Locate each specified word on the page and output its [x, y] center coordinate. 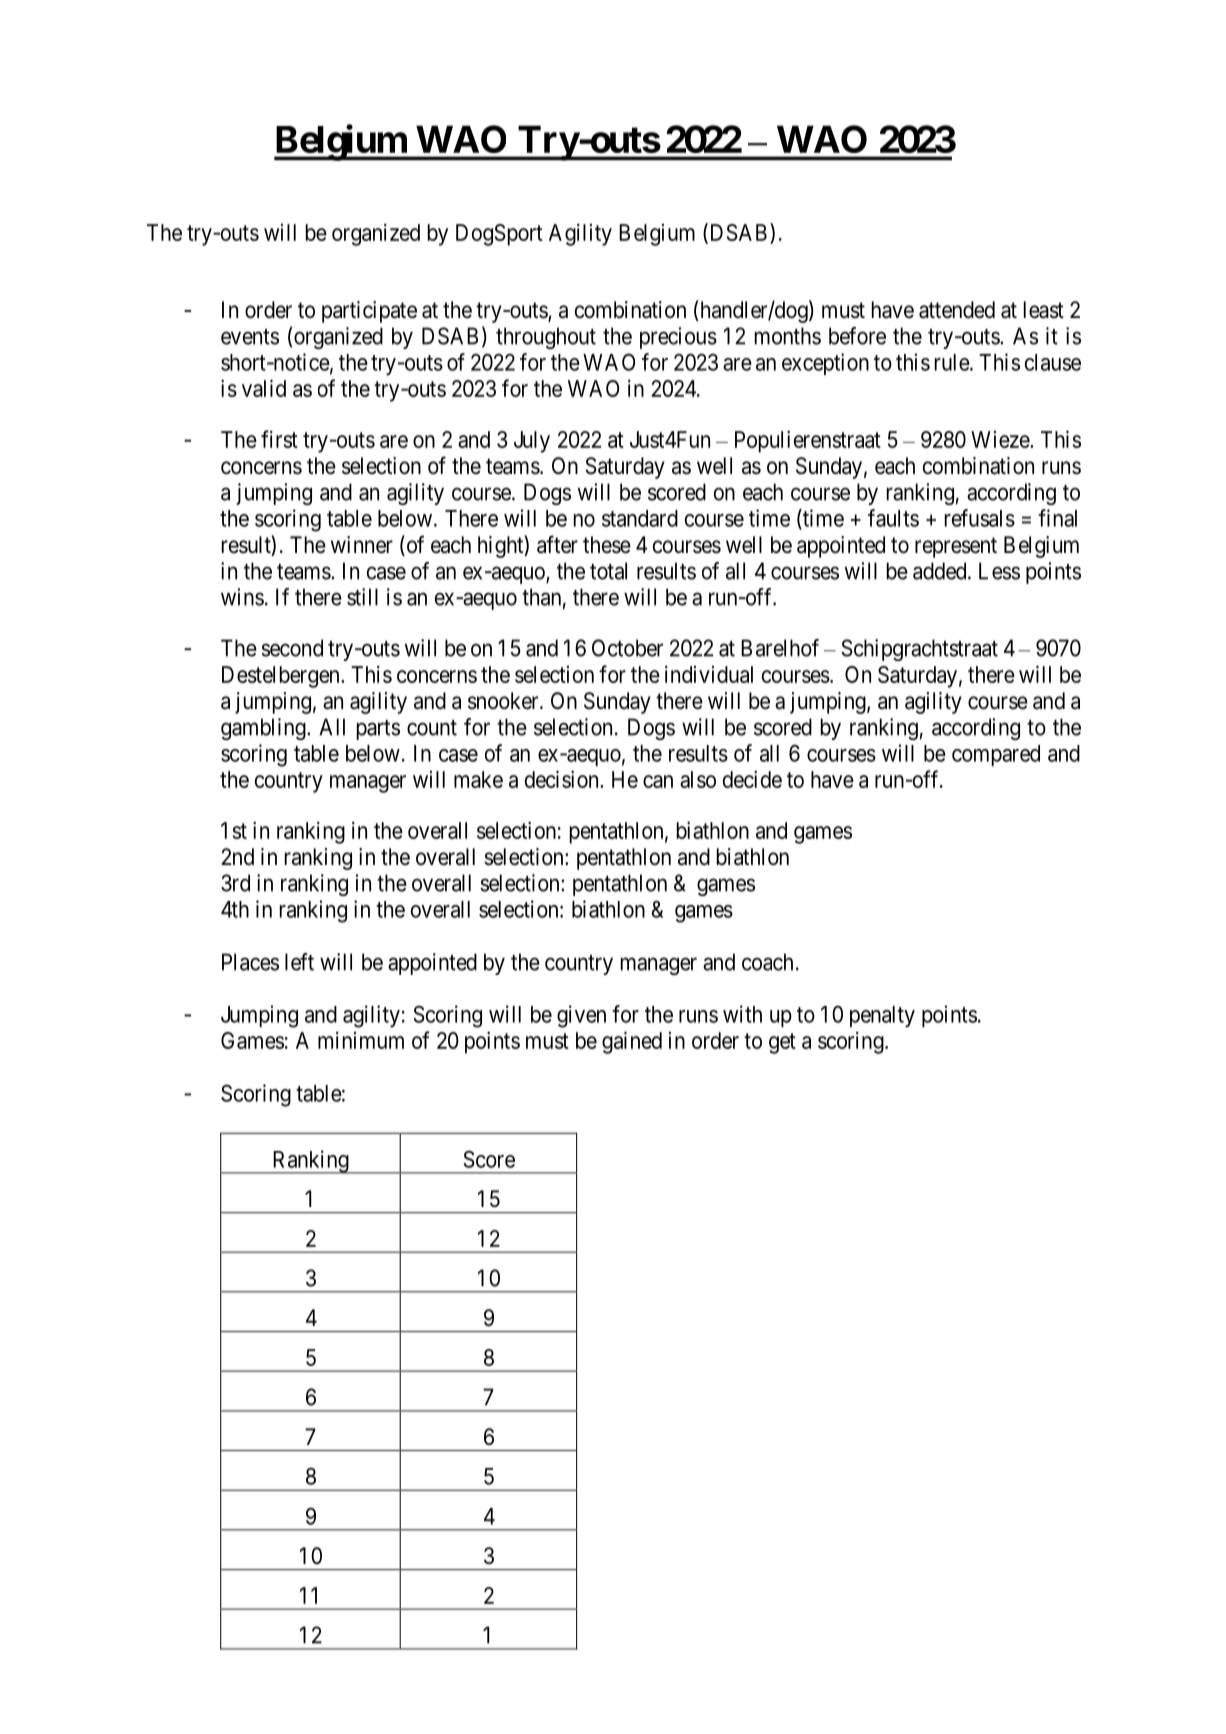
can [658, 781]
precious [678, 338]
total [608, 571]
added [941, 571]
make [478, 779]
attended [957, 310]
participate [369, 312]
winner [362, 545]
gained [632, 1042]
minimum [361, 1040]
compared [996, 755]
